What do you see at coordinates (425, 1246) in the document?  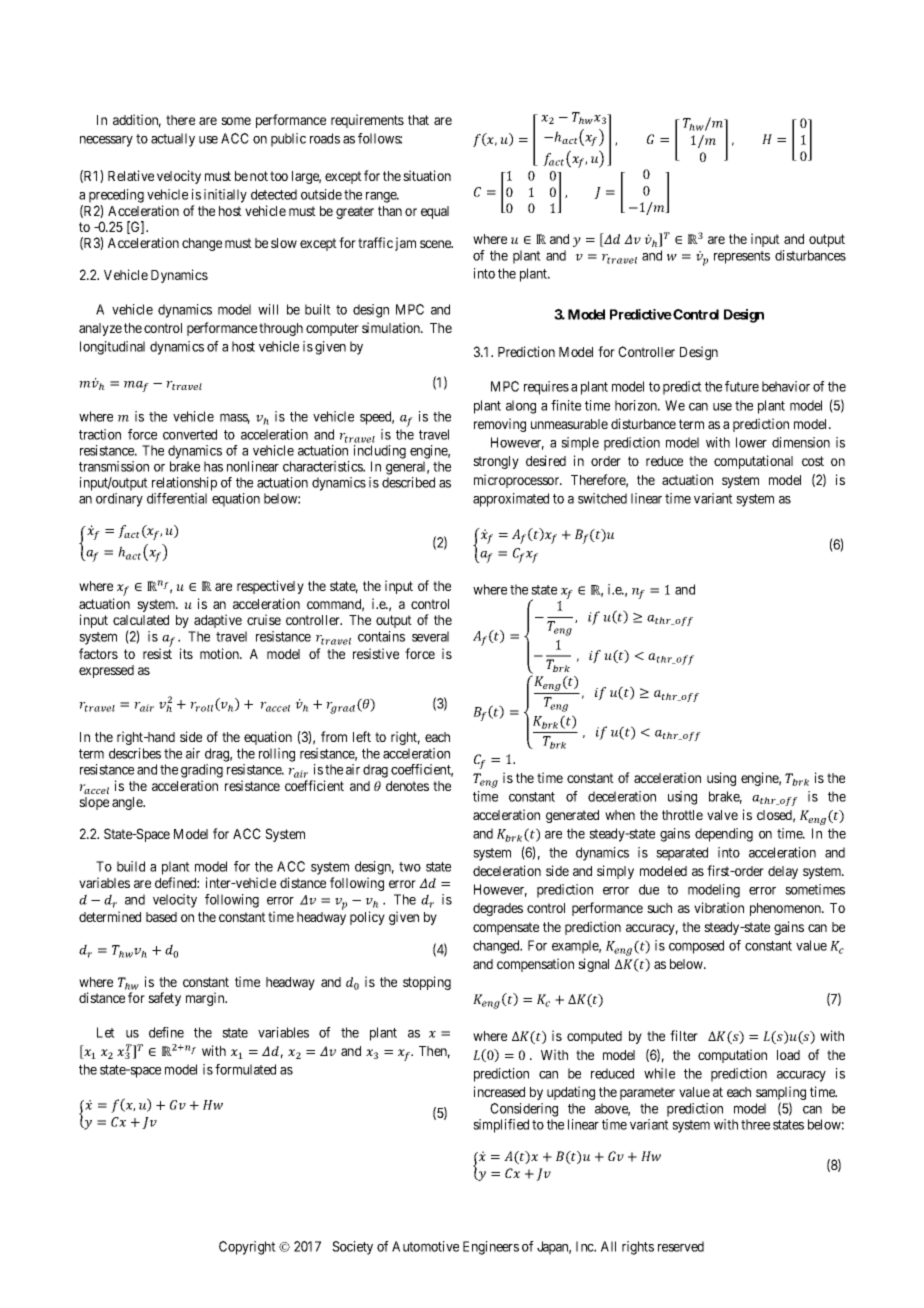 I see `Automotive` at bounding box center [425, 1246].
